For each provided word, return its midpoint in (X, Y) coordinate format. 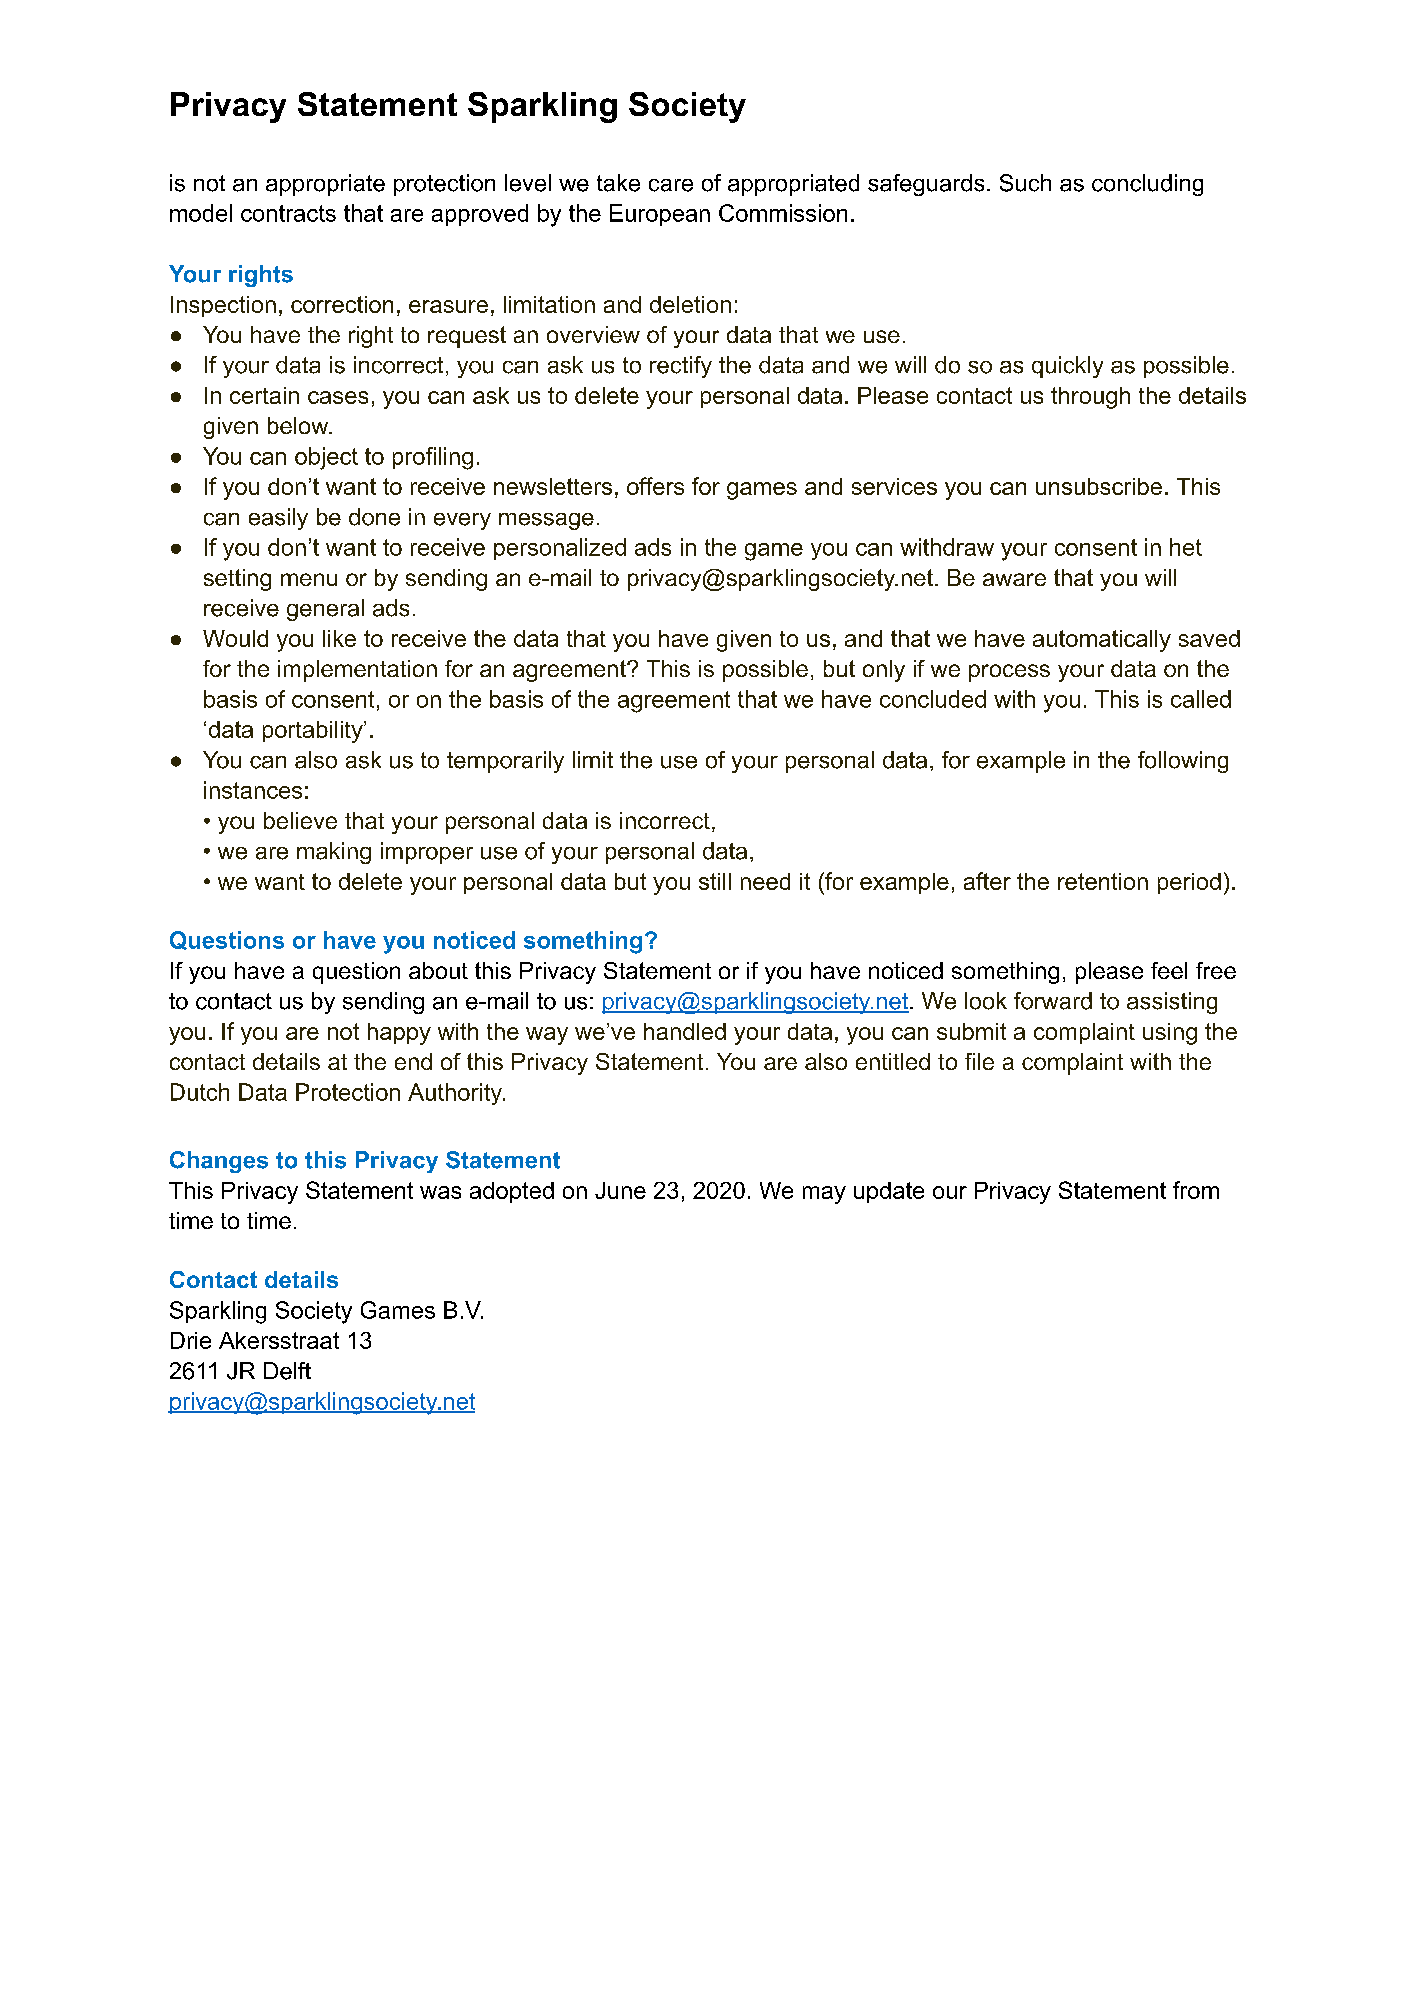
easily (278, 519)
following (1183, 762)
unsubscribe (1099, 486)
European (660, 215)
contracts (288, 213)
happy (399, 1034)
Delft (287, 1371)
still (715, 881)
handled (685, 1031)
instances (253, 790)
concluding (1147, 185)
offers (655, 486)
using (1170, 1034)
